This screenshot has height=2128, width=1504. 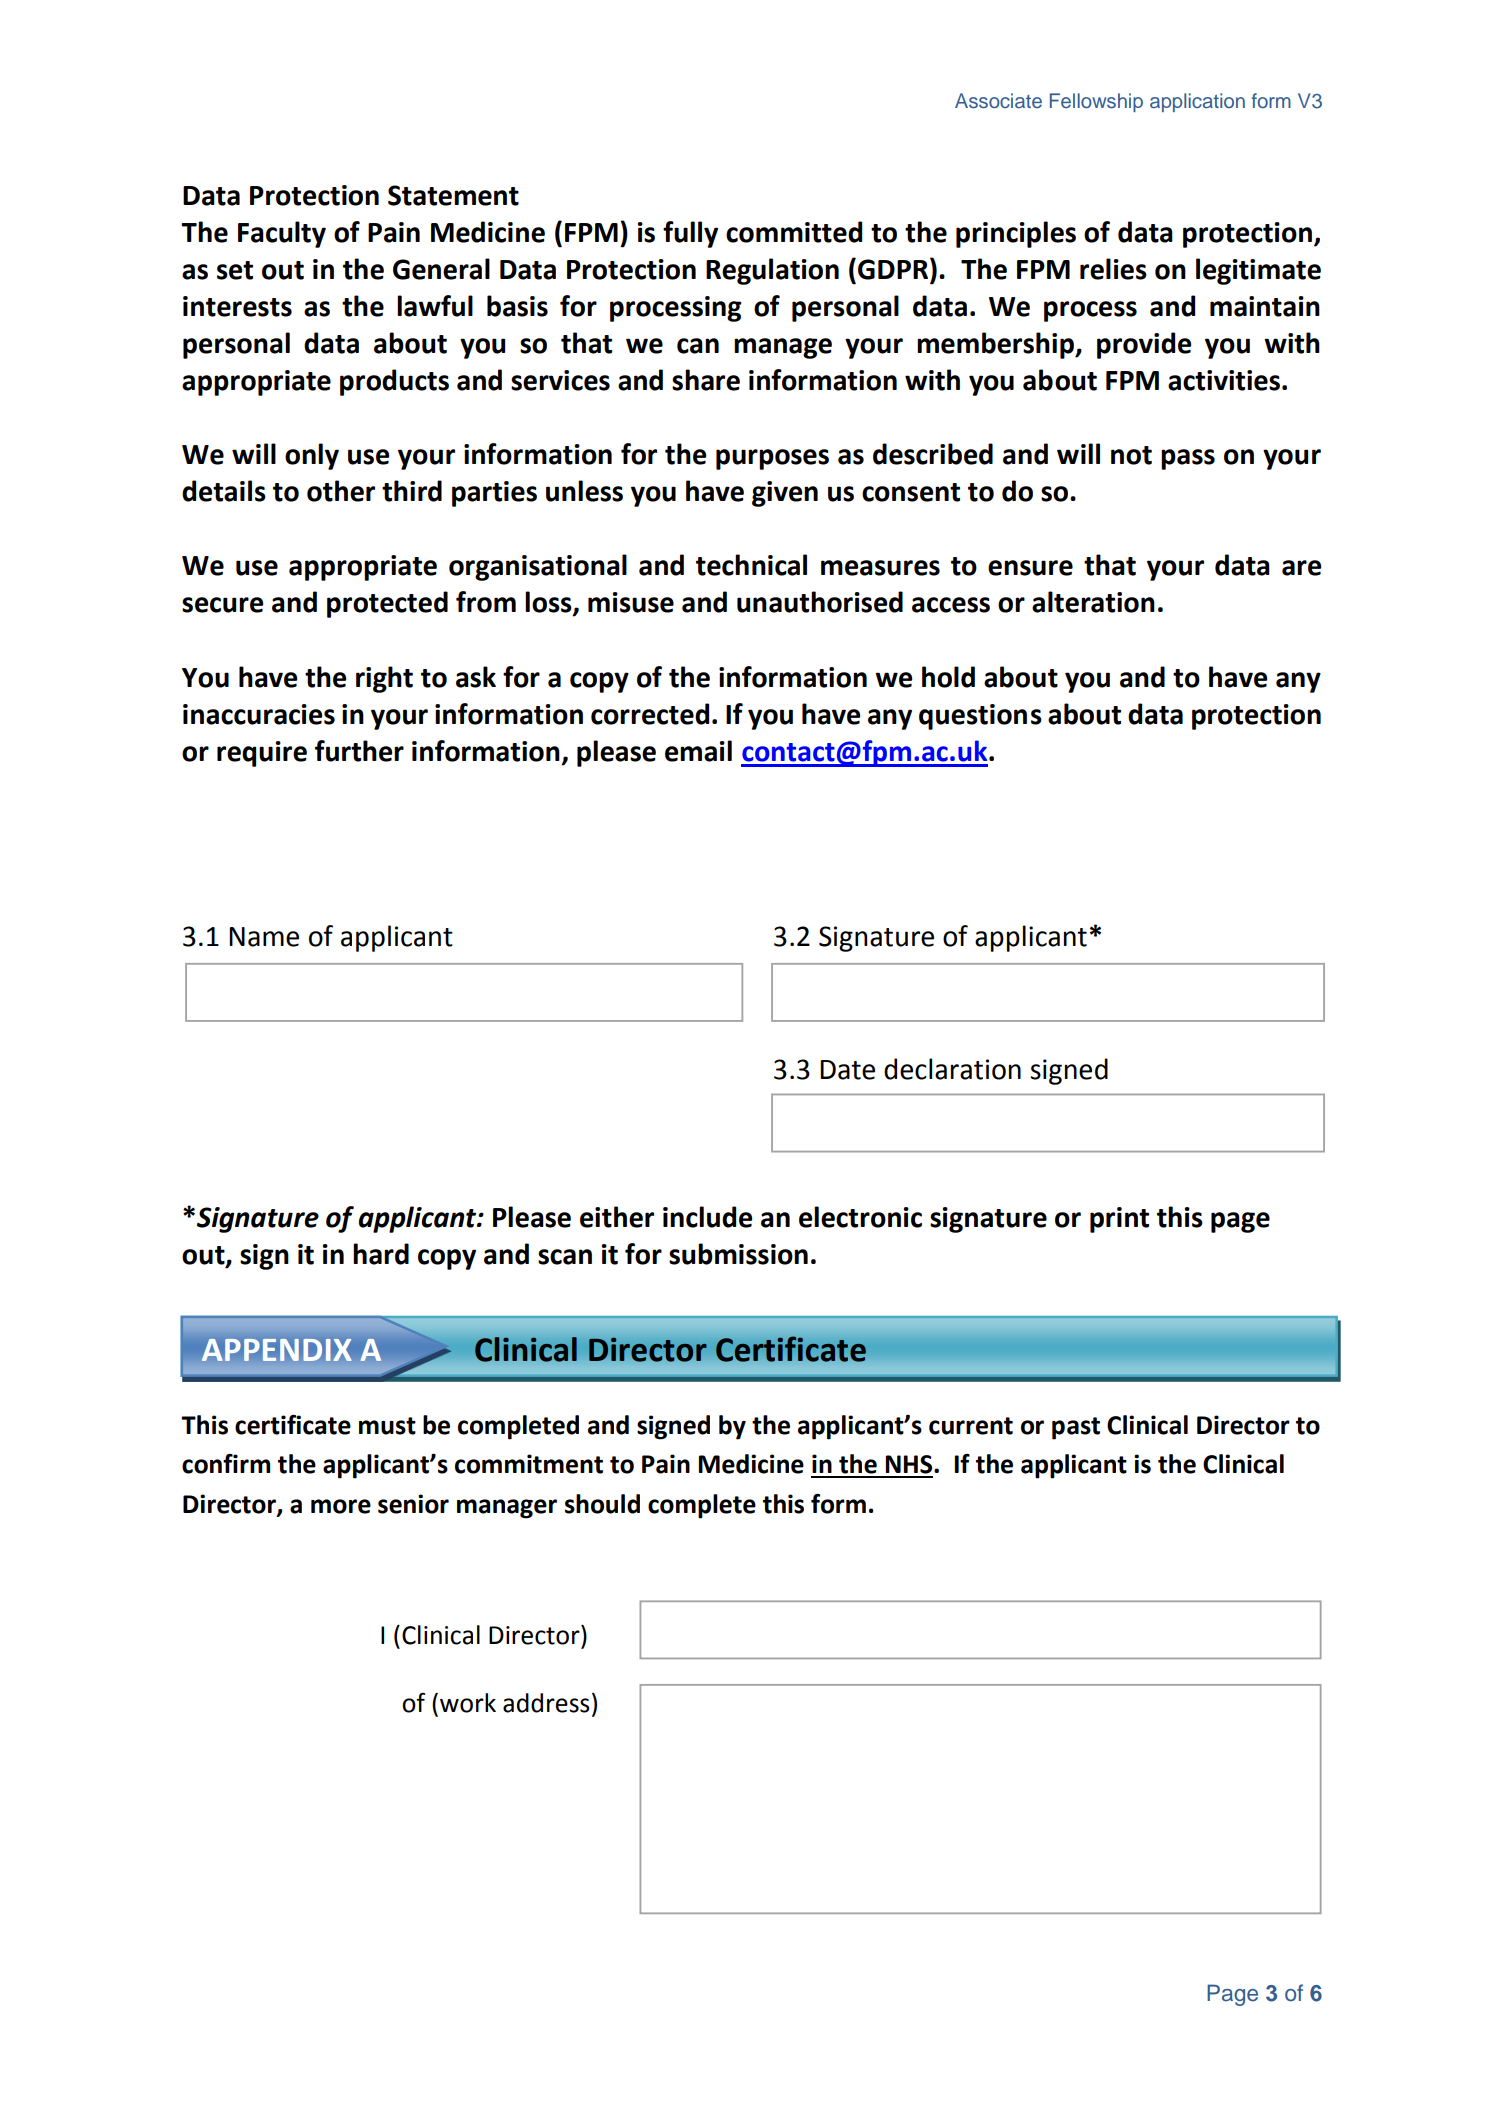 I want to click on not, so click(x=1131, y=455).
